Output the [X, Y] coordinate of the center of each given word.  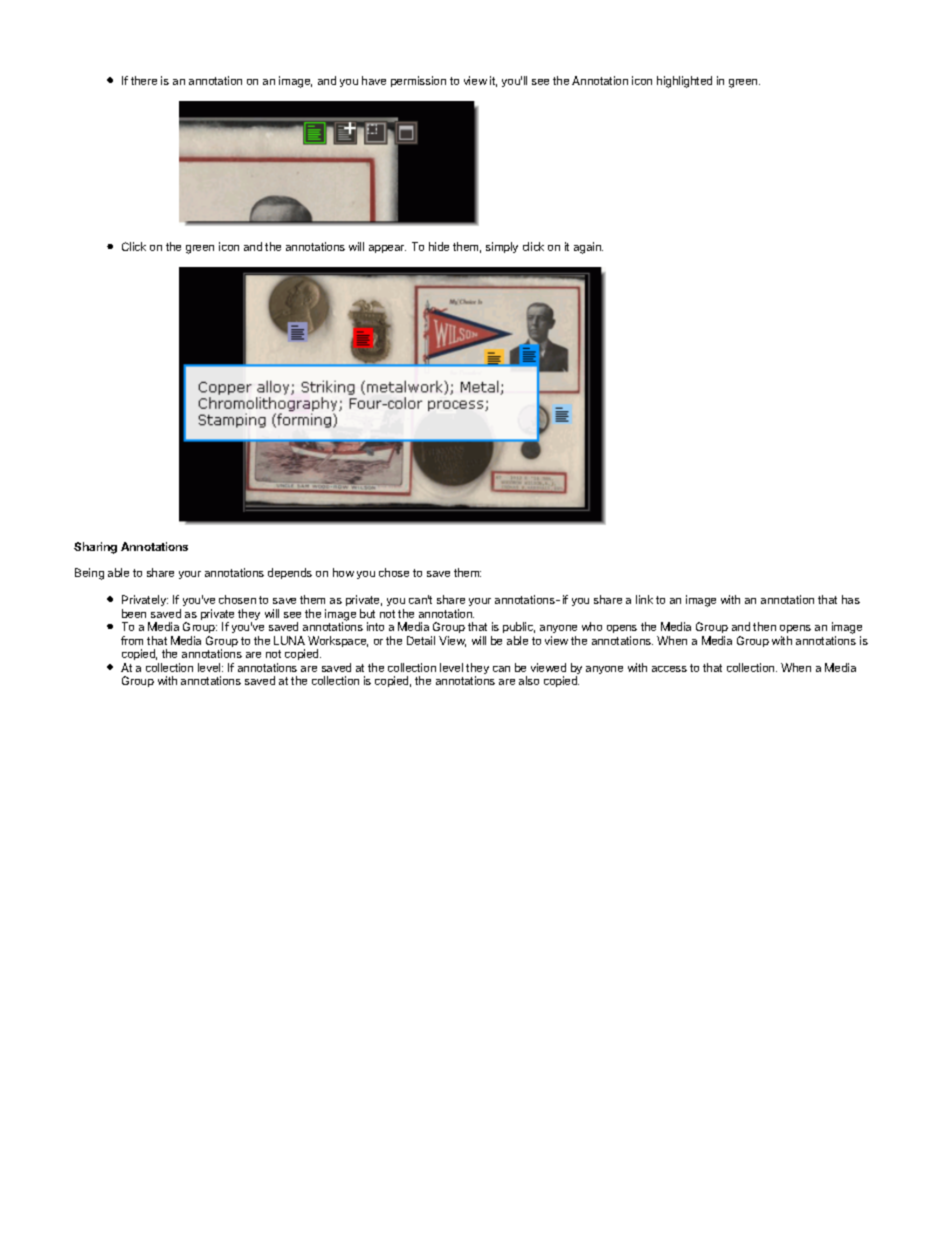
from [132, 640]
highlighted [684, 82]
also [529, 680]
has [851, 599]
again [588, 248]
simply [502, 247]
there [144, 80]
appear [387, 249]
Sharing [95, 548]
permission [418, 81]
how [343, 572]
